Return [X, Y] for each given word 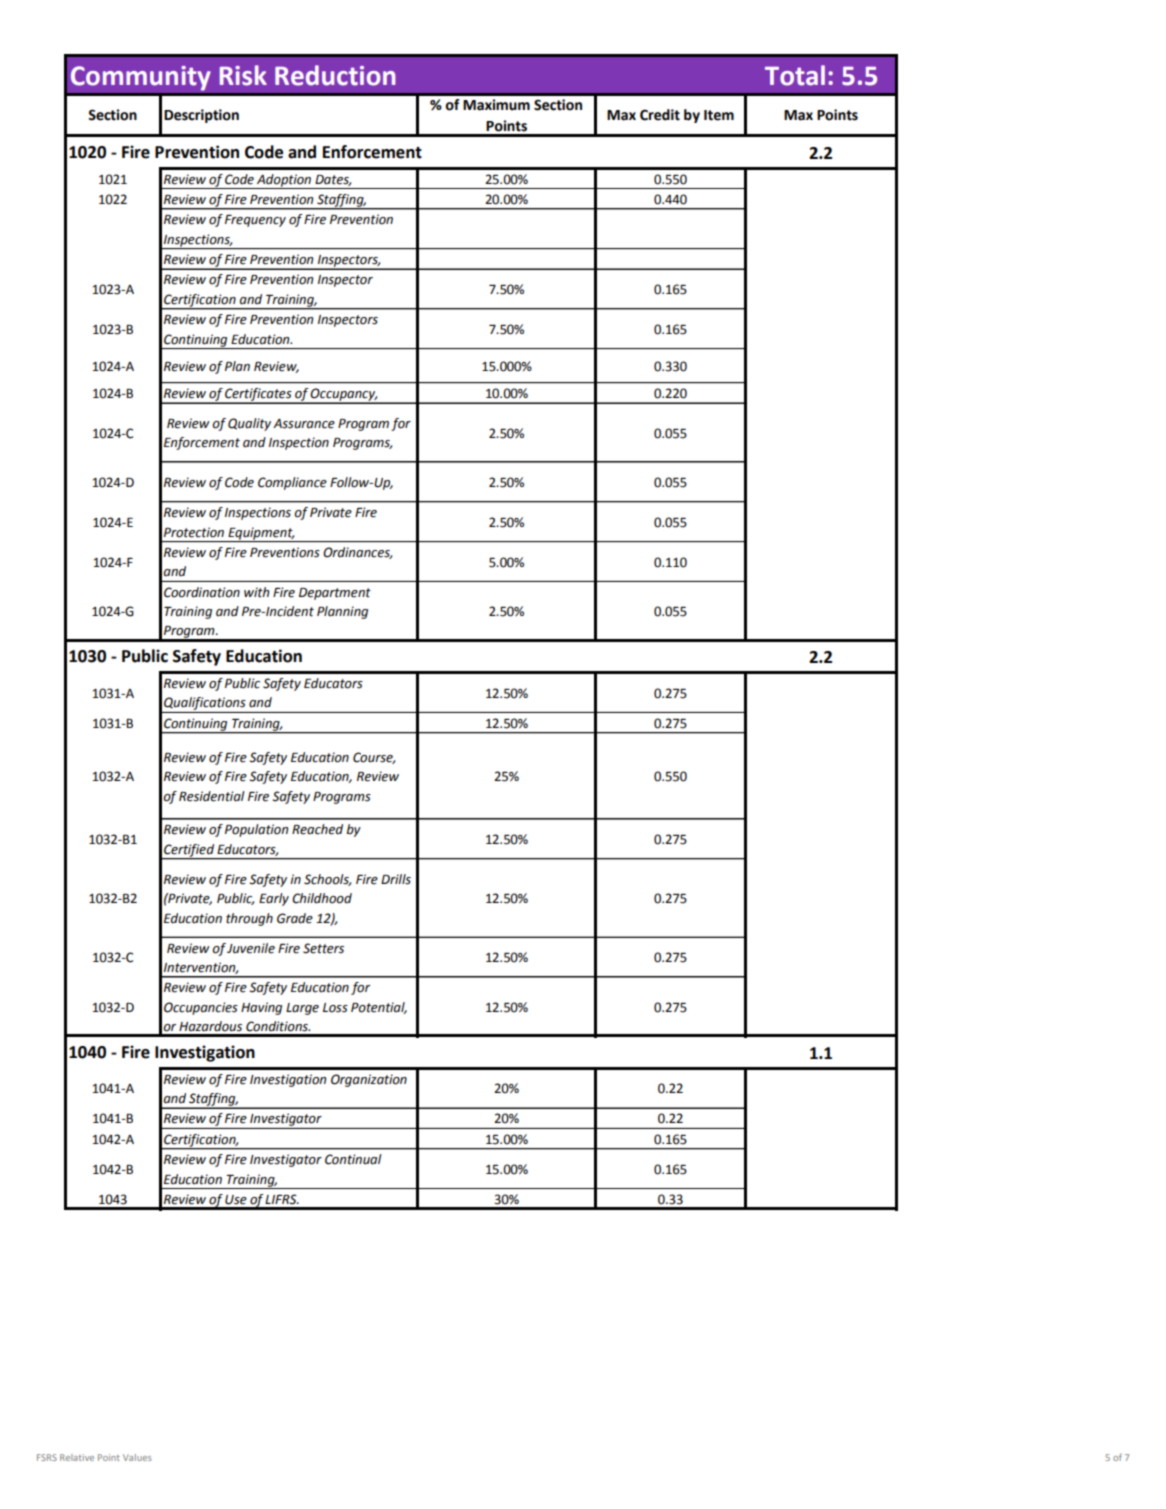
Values [137, 1457]
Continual [353, 1159]
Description [201, 116]
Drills [396, 879]
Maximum [496, 105]
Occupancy [343, 395]
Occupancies [201, 1008]
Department [335, 594]
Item [719, 115]
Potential [379, 1008]
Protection [194, 532]
